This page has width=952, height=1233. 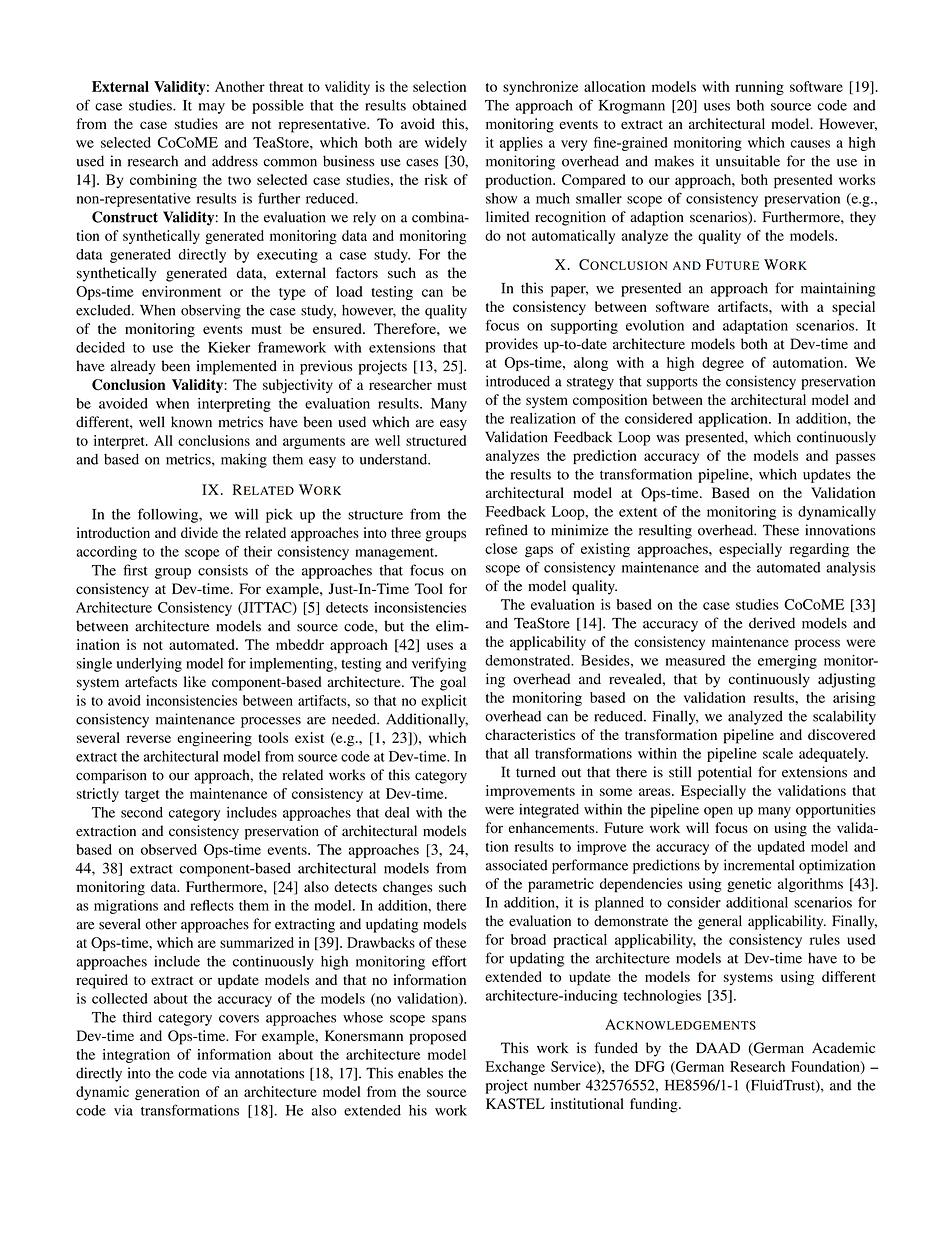 I want to click on obtained, so click(x=439, y=105).
